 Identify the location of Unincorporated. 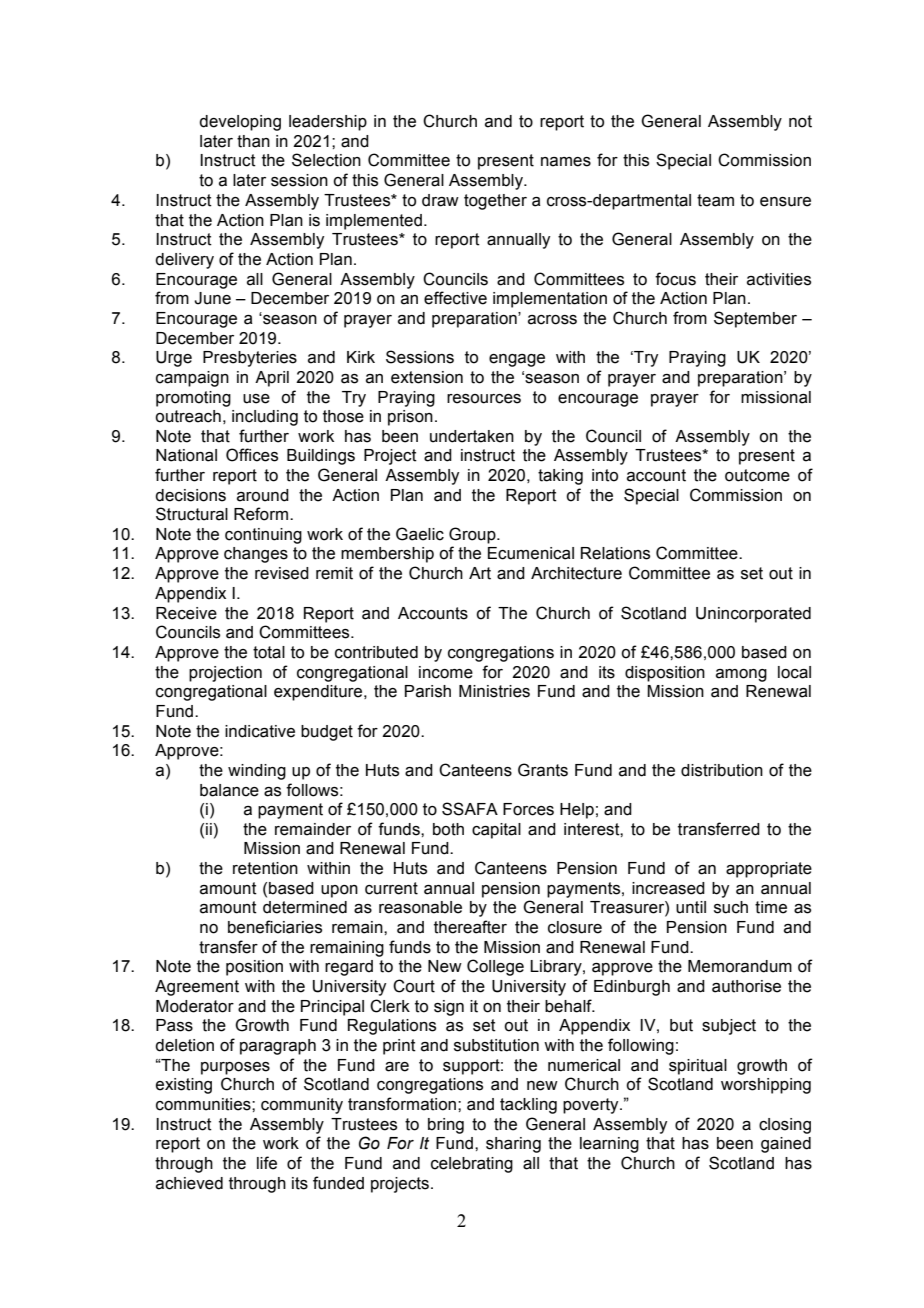
(753, 615).
